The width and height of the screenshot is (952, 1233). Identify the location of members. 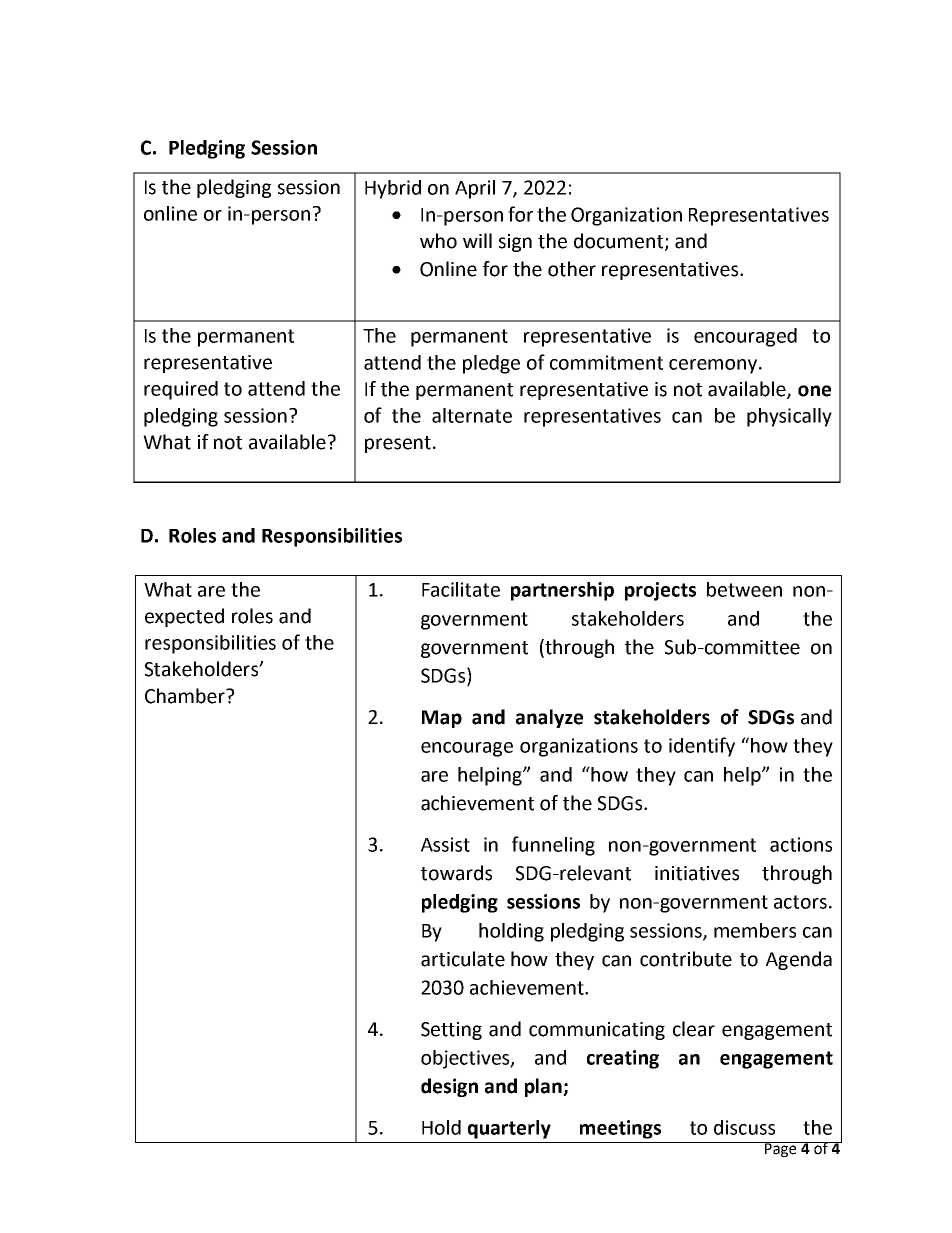
(755, 930).
